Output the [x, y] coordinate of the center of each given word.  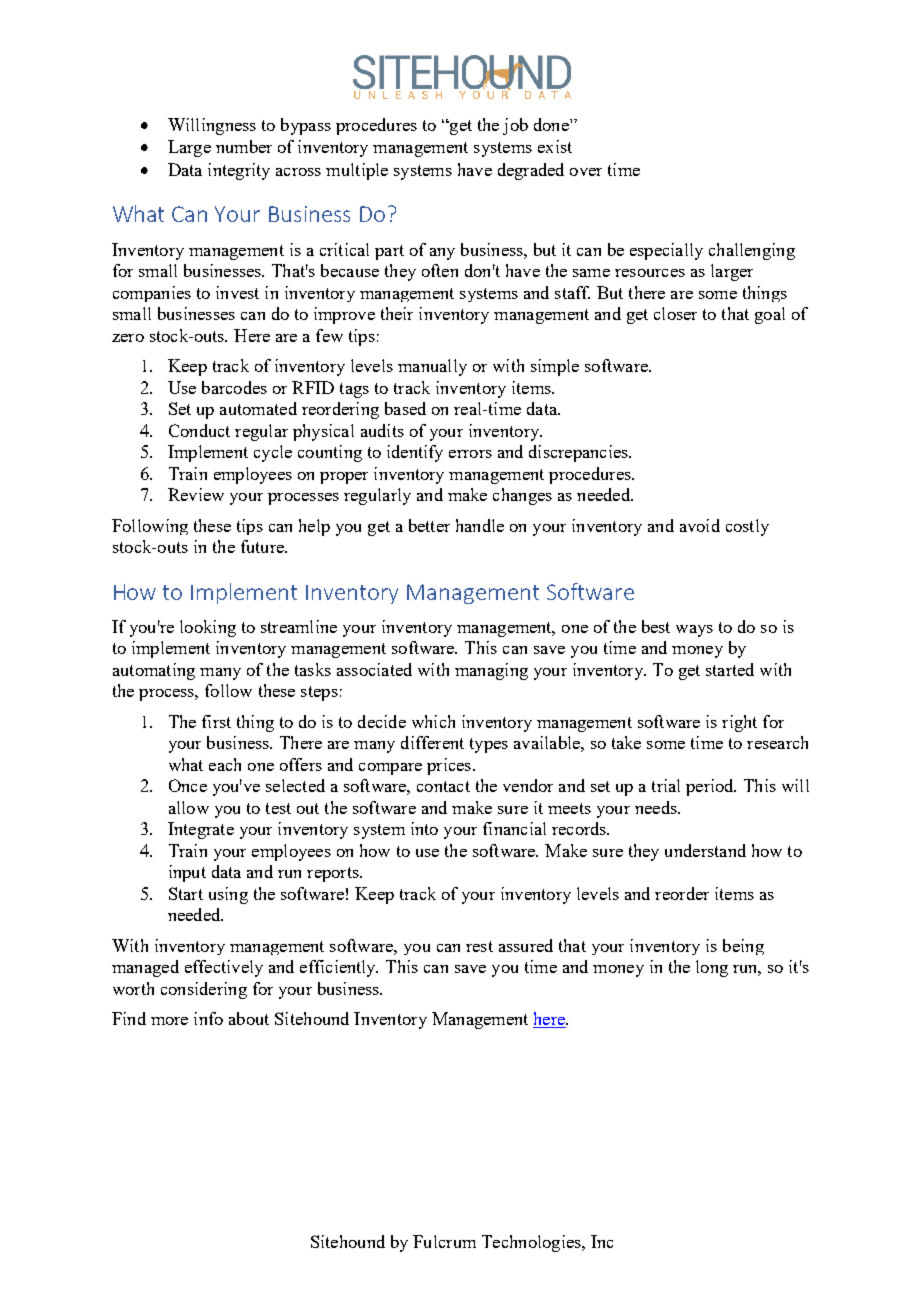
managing [491, 671]
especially [666, 251]
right [739, 723]
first [216, 721]
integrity [239, 171]
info [208, 1018]
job [515, 126]
